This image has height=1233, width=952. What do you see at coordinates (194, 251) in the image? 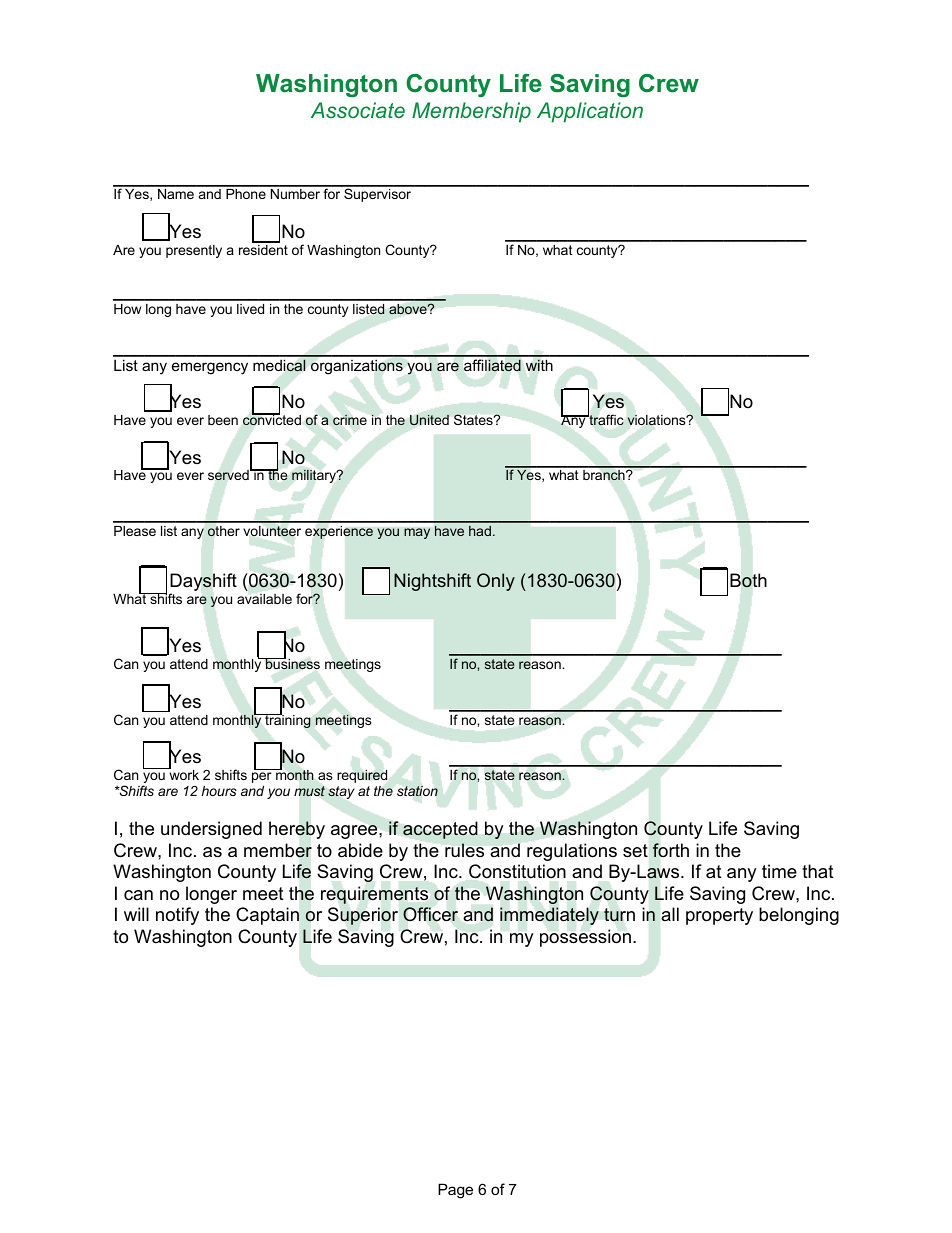
I see `presently` at bounding box center [194, 251].
